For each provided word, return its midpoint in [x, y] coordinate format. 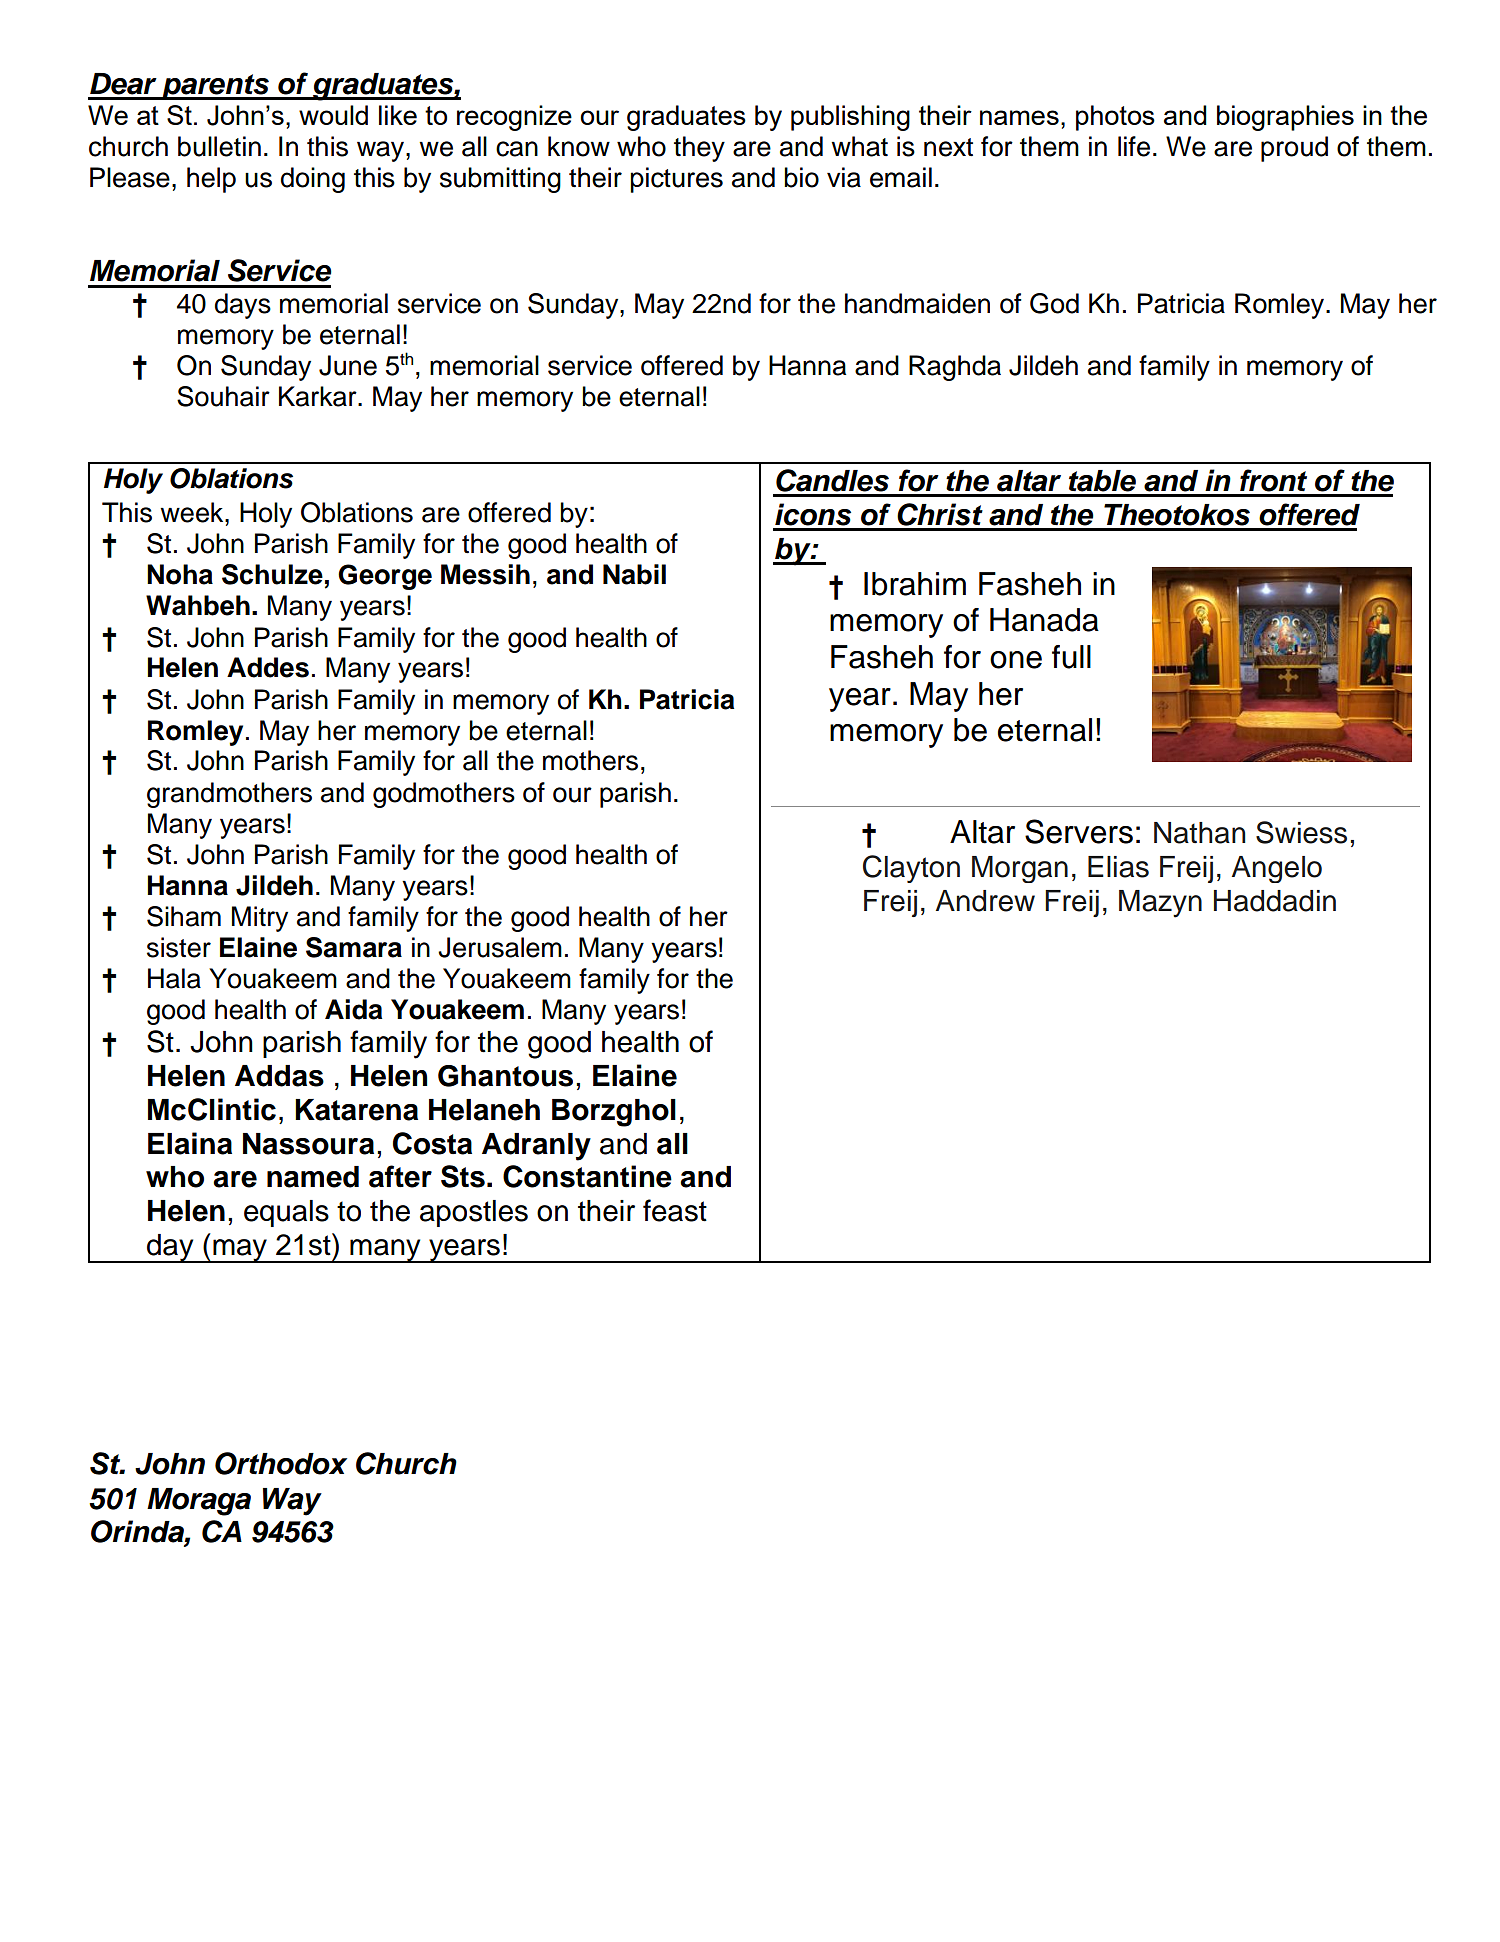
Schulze [272, 574]
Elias [1118, 867]
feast [675, 1210]
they [699, 149]
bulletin [219, 146]
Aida [353, 1009]
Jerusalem [500, 947]
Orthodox [281, 1463]
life [1134, 146]
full [1071, 657]
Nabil [634, 574]
